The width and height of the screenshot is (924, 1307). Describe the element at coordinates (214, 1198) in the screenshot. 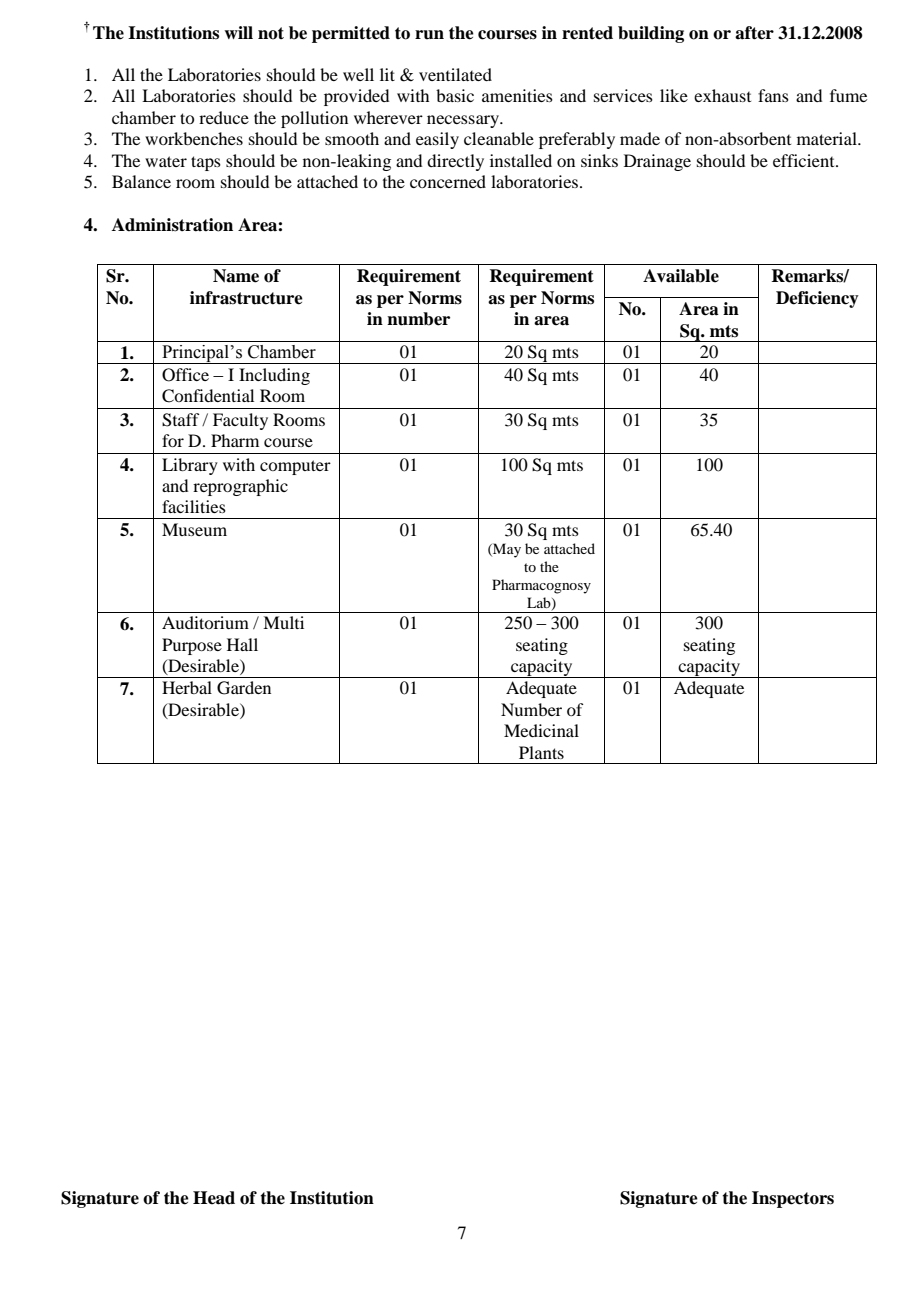

I see `Head` at that location.
